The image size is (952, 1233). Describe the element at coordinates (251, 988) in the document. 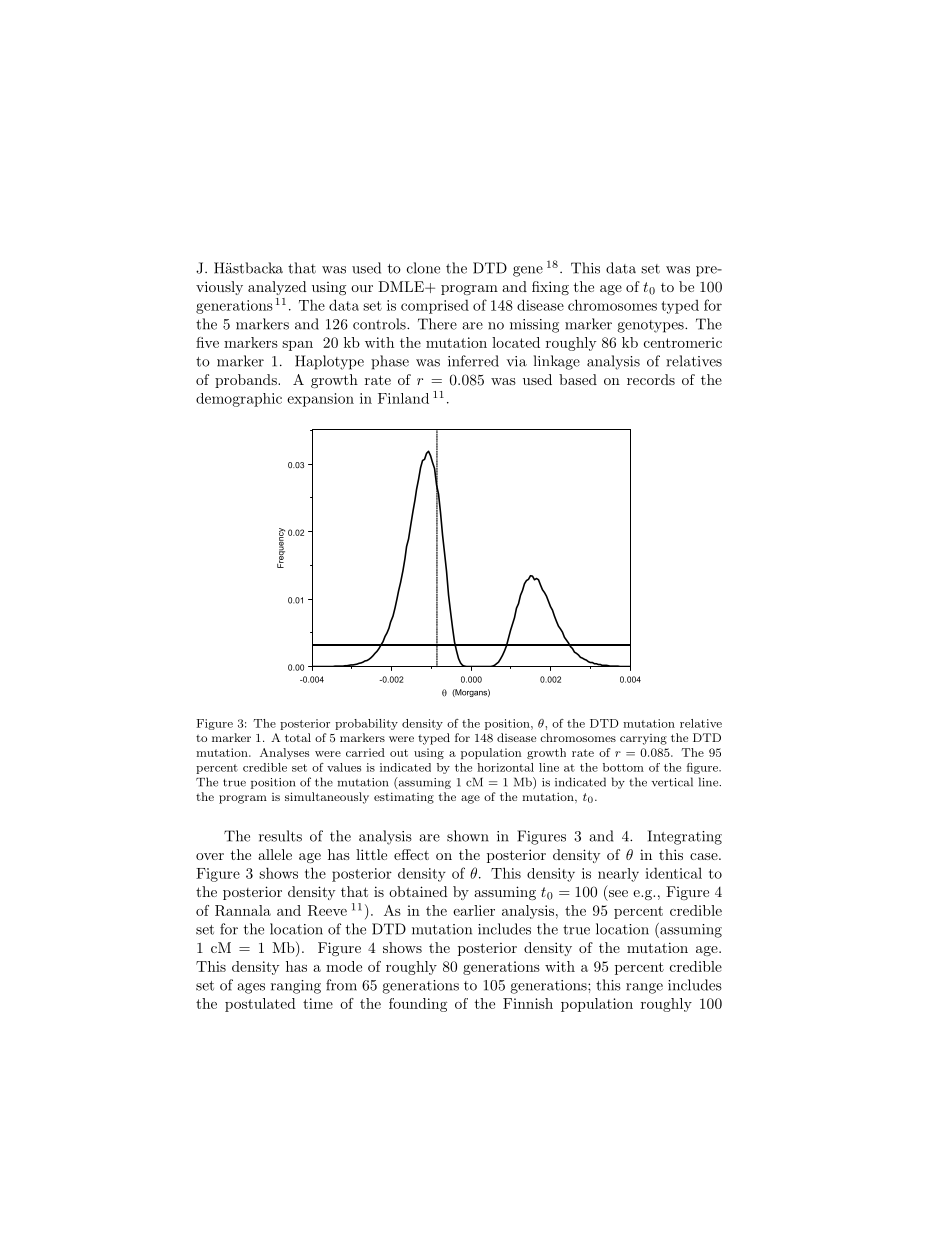

I see `ages` at that location.
